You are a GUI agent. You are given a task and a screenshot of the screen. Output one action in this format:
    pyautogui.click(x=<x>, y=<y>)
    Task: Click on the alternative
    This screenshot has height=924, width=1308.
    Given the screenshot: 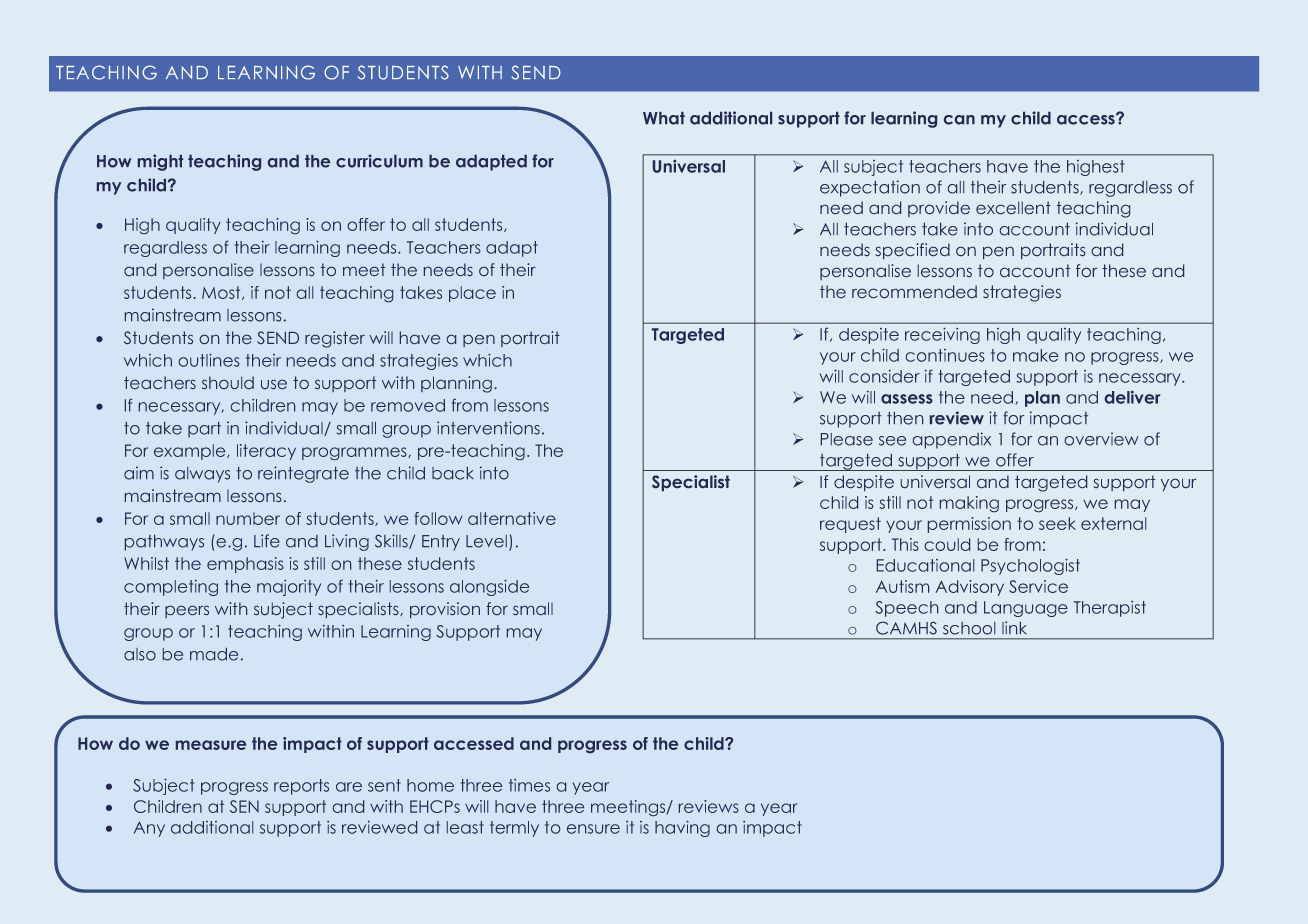 What is the action you would take?
    pyautogui.click(x=512, y=518)
